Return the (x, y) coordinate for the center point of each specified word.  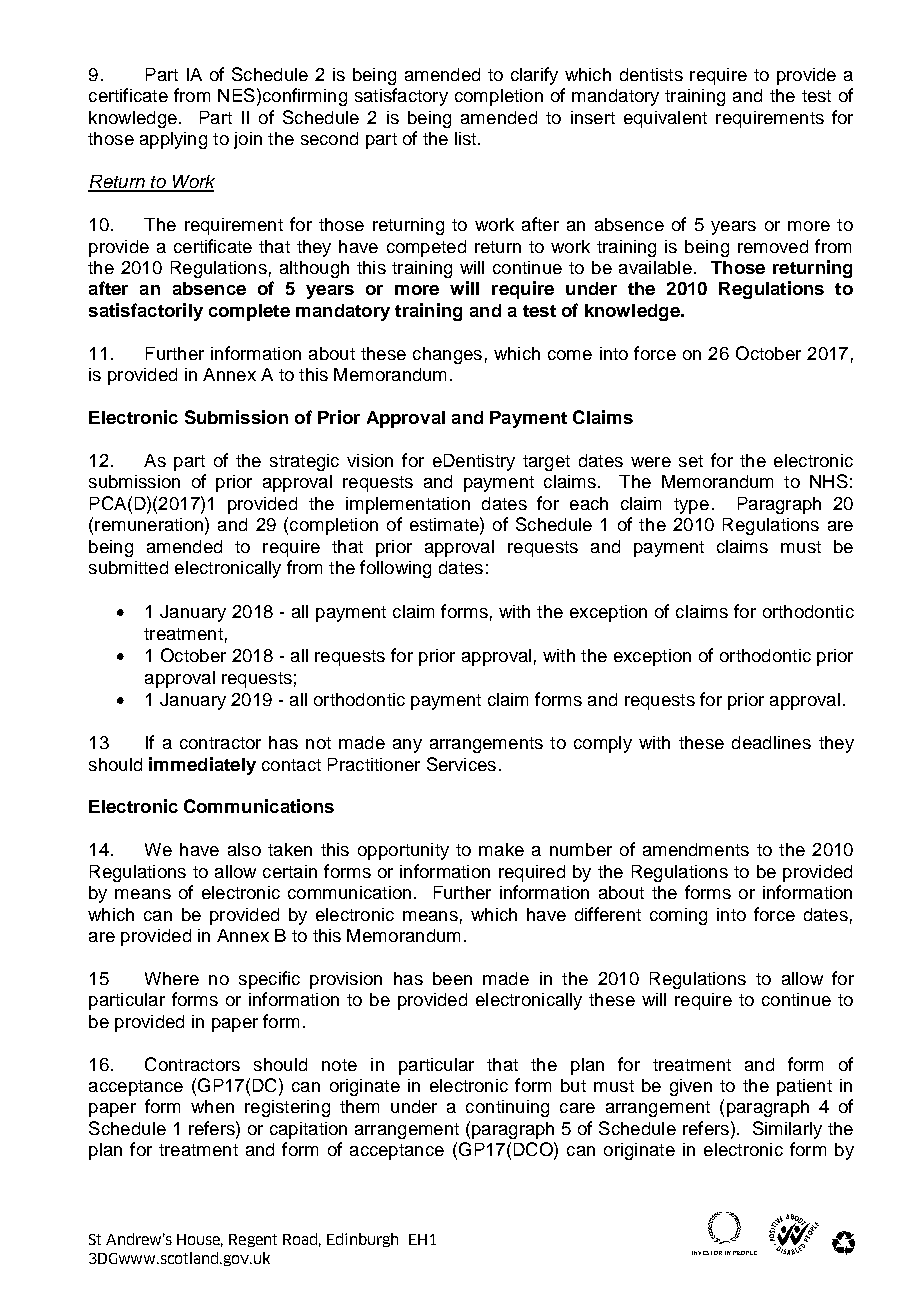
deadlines (771, 742)
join (248, 140)
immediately (202, 766)
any (407, 746)
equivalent (665, 119)
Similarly (787, 1130)
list (465, 138)
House (200, 1240)
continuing (507, 1108)
